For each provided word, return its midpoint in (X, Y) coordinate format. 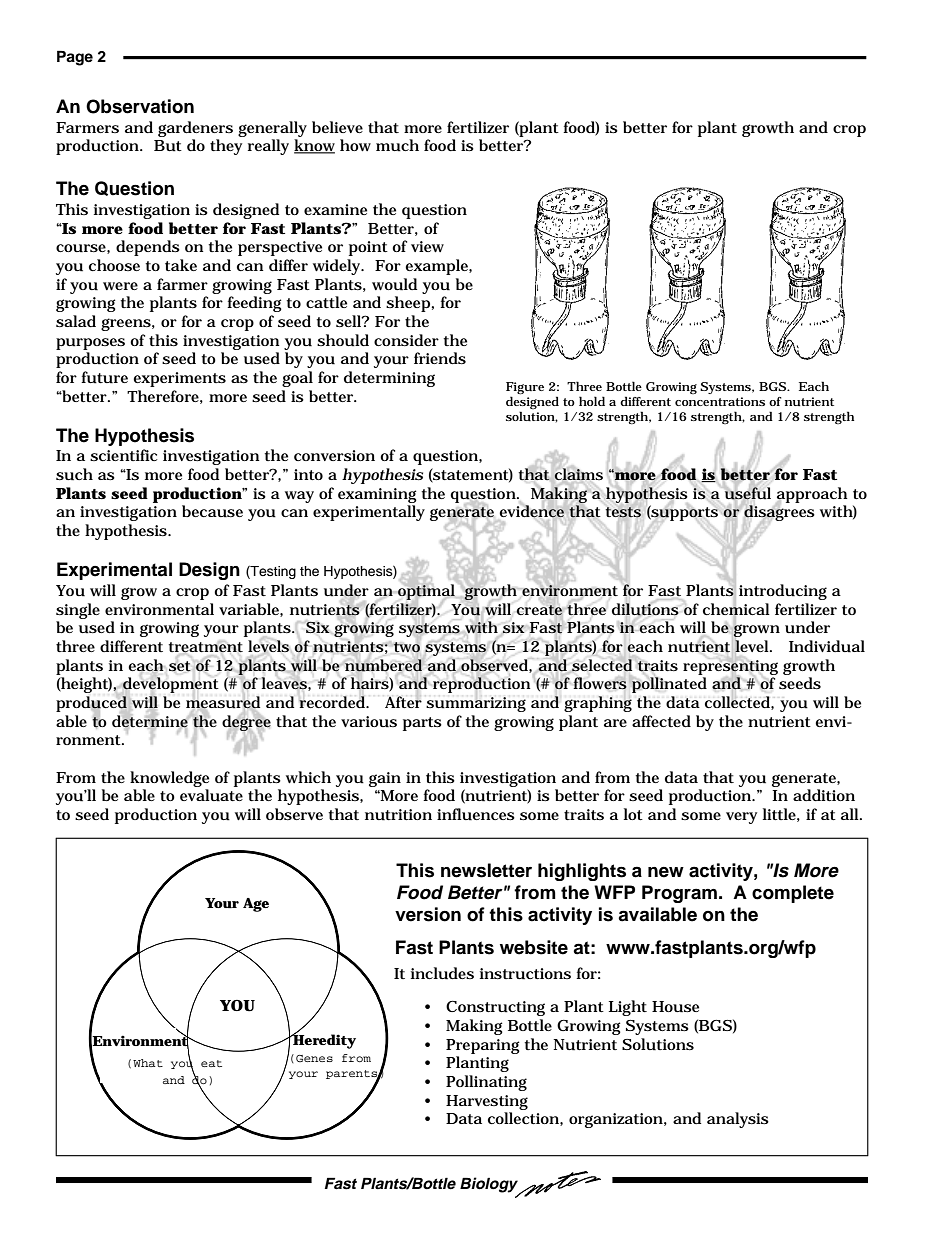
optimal (426, 592)
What (148, 1063)
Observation (140, 106)
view (427, 246)
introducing (783, 592)
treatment (205, 647)
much (397, 145)
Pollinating (486, 1083)
